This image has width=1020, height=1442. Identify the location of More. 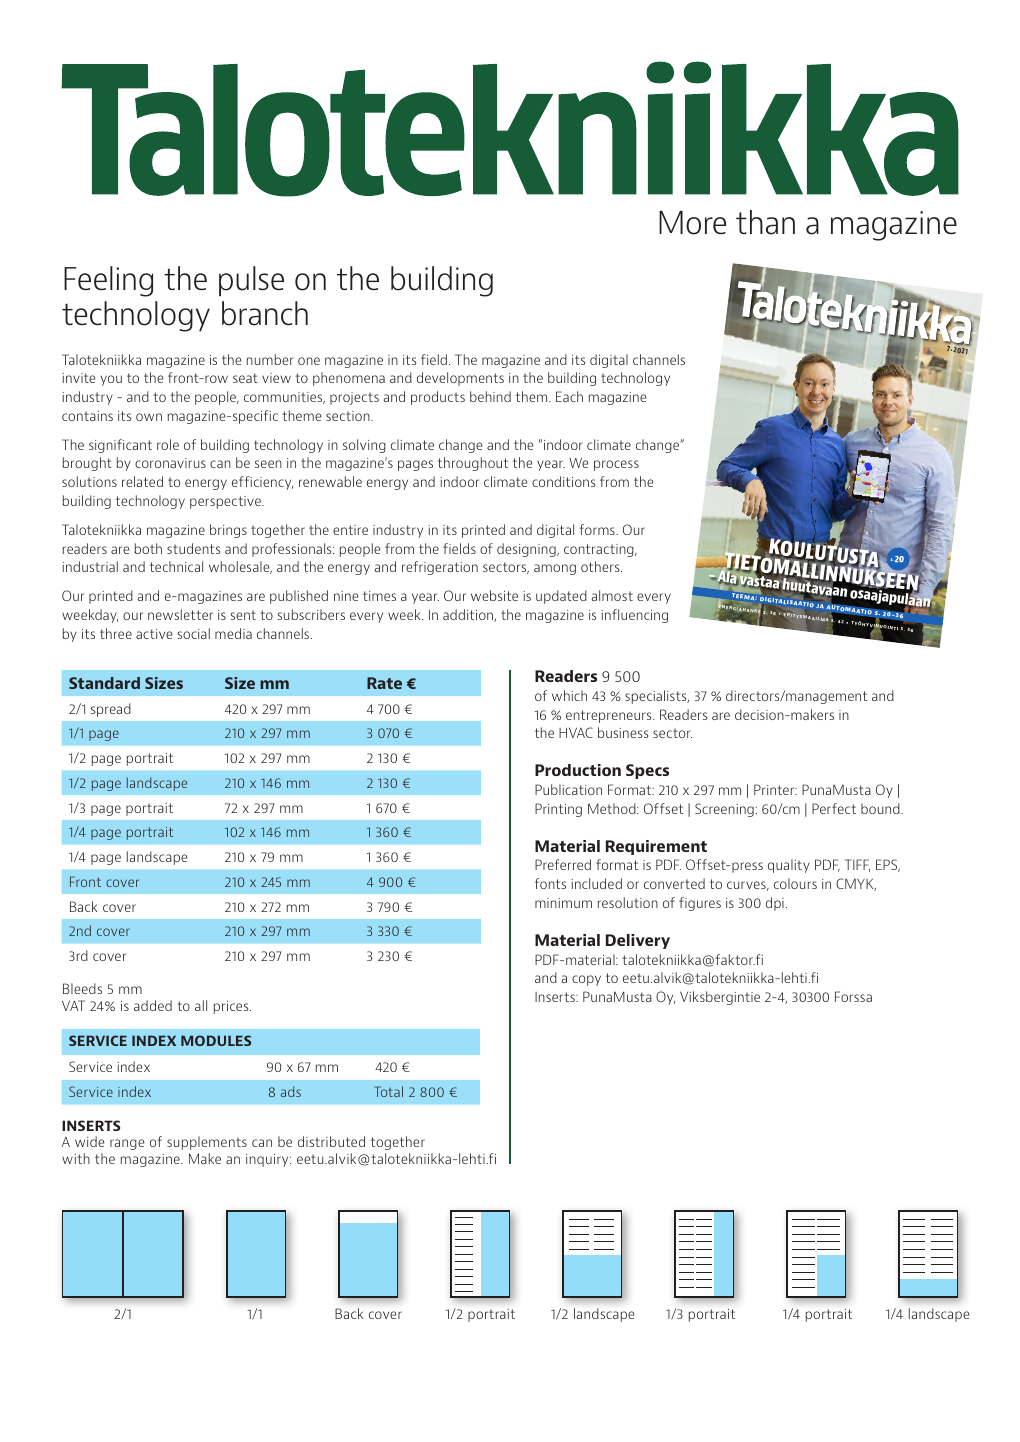
(692, 223).
